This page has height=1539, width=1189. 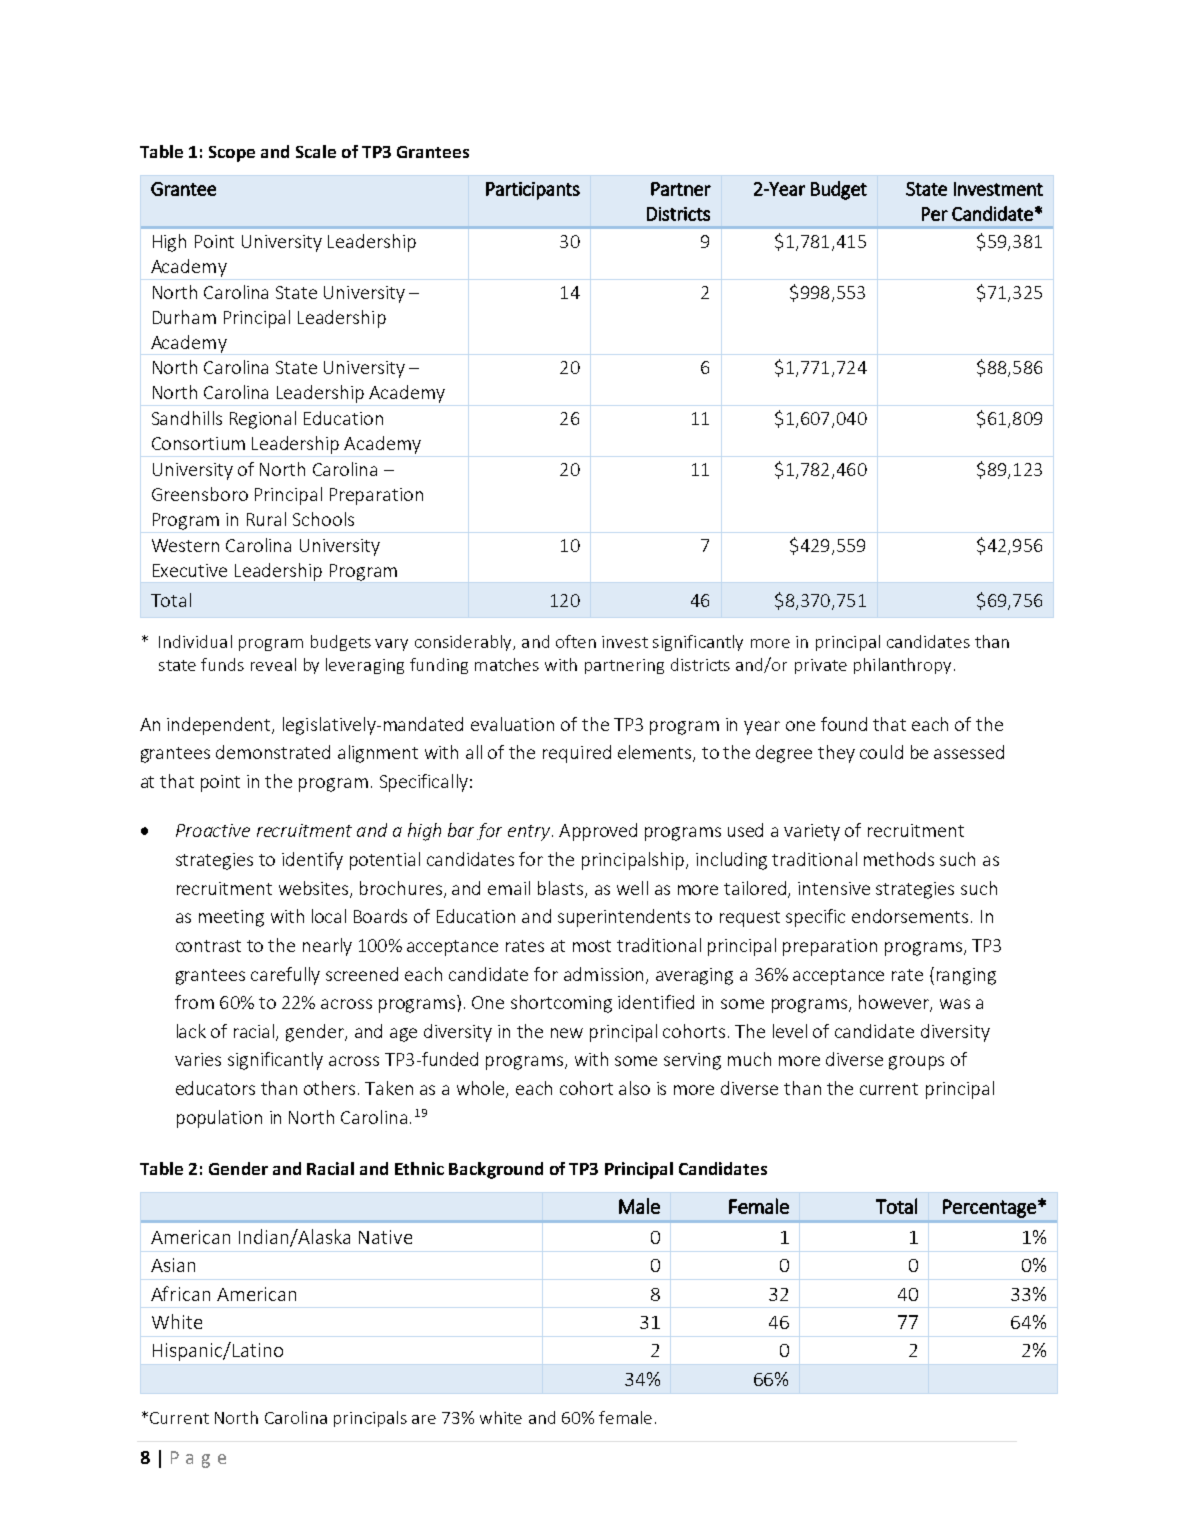 What do you see at coordinates (899, 859) in the page?
I see `methods` at bounding box center [899, 859].
